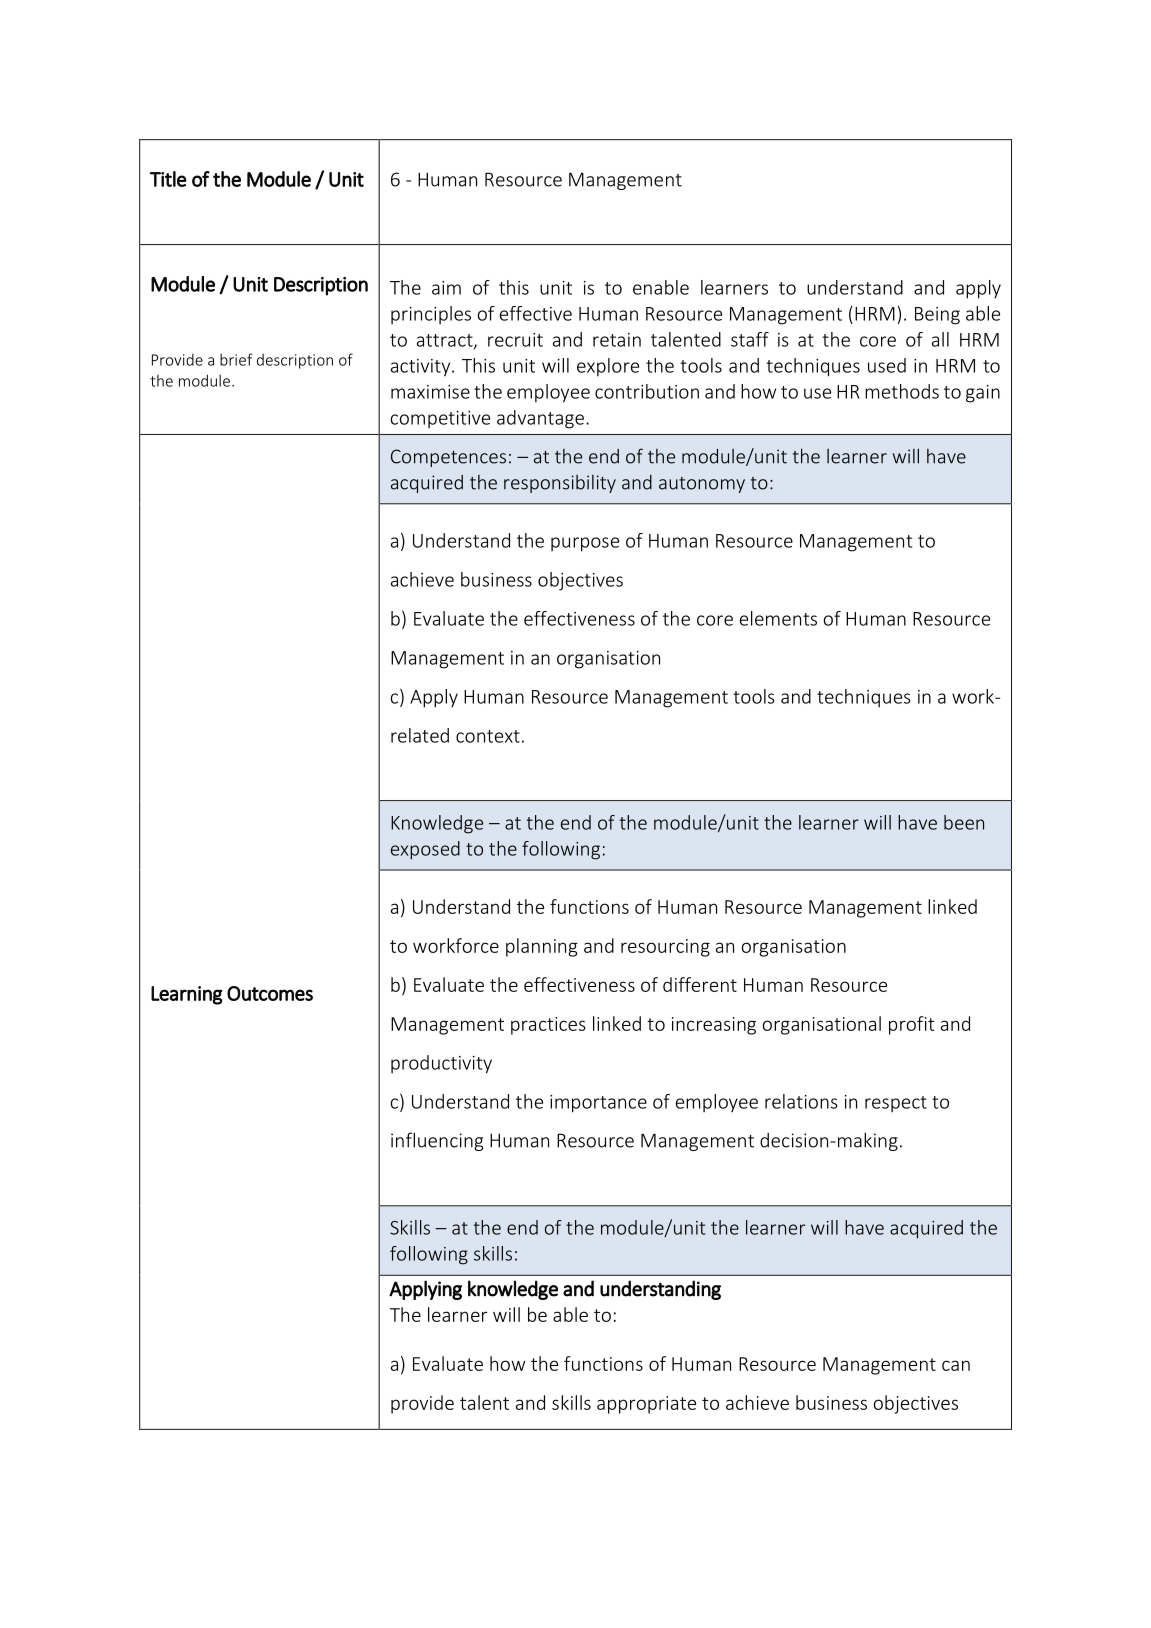  I want to click on Outcomes, so click(270, 993).
